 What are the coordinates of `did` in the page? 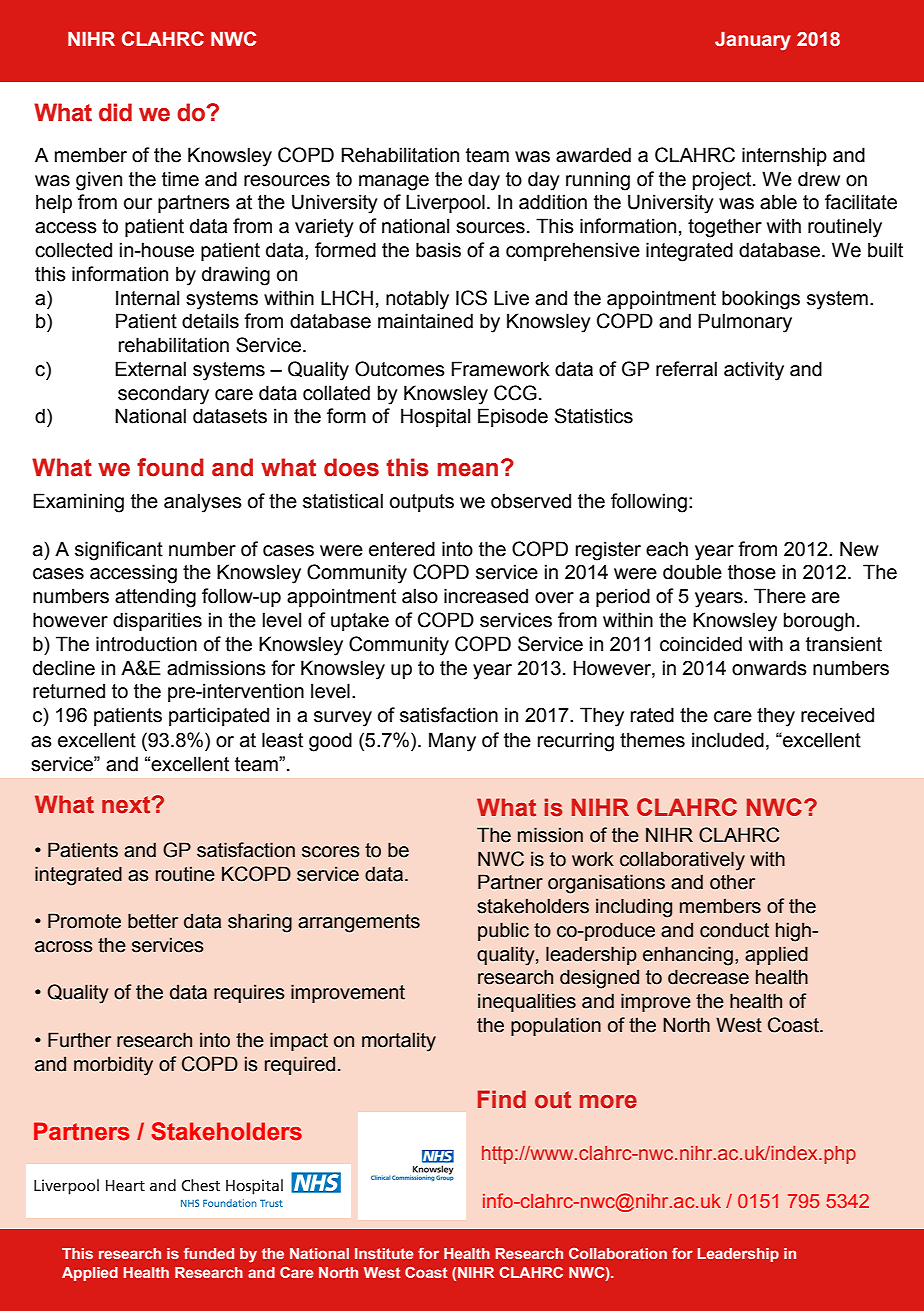 It's located at (115, 112).
